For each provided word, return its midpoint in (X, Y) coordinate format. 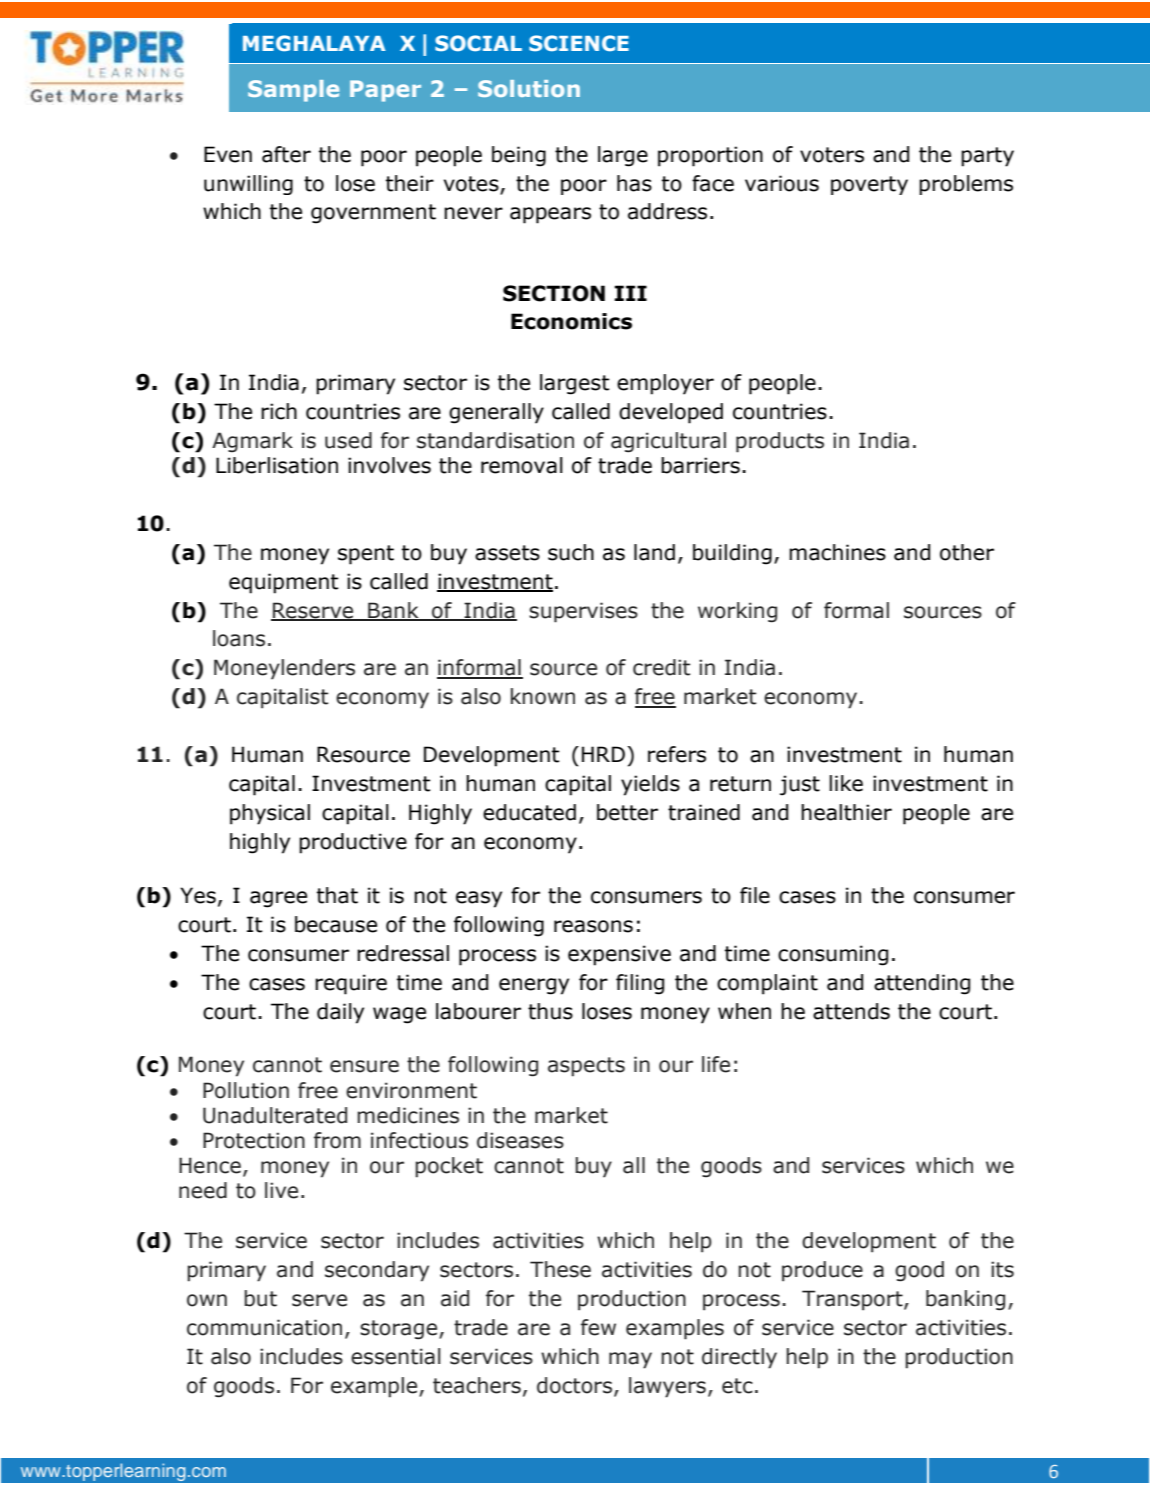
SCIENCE (579, 43)
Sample (293, 91)
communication (264, 1327)
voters (832, 155)
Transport (853, 1300)
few (598, 1327)
